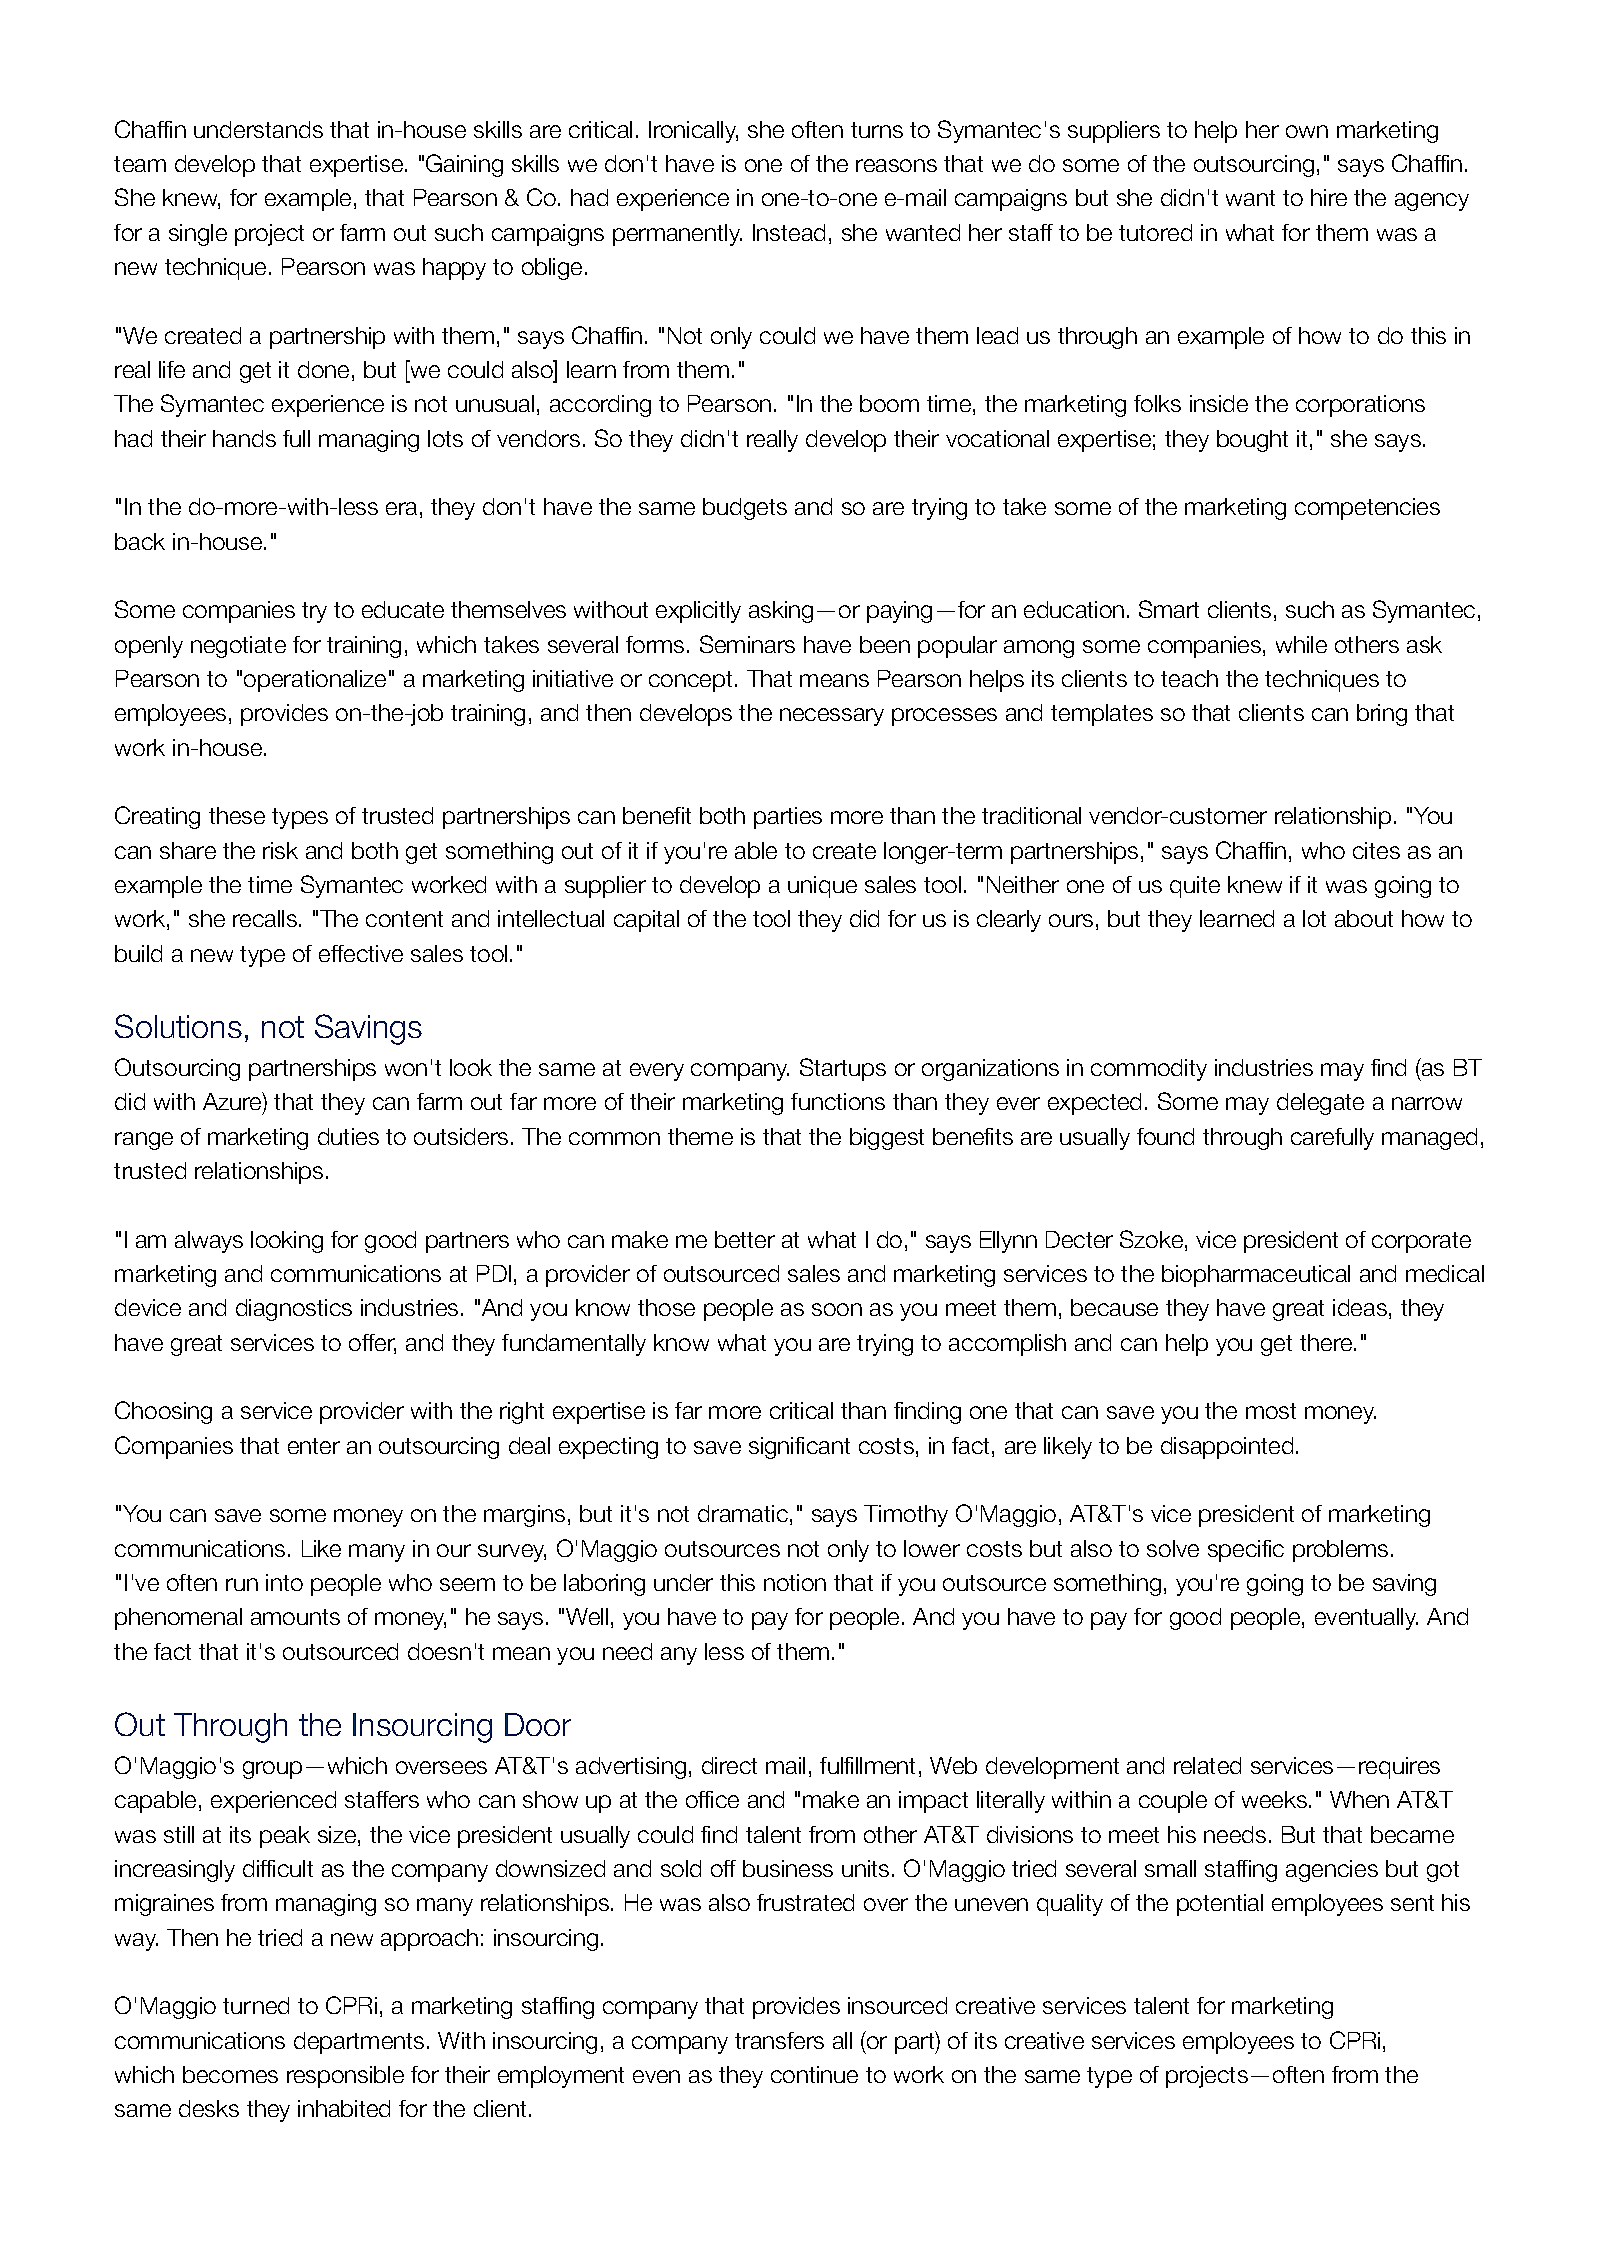 The width and height of the document is (1601, 2264). Describe the element at coordinates (345, 2077) in the document. I see `responsible` at that location.
